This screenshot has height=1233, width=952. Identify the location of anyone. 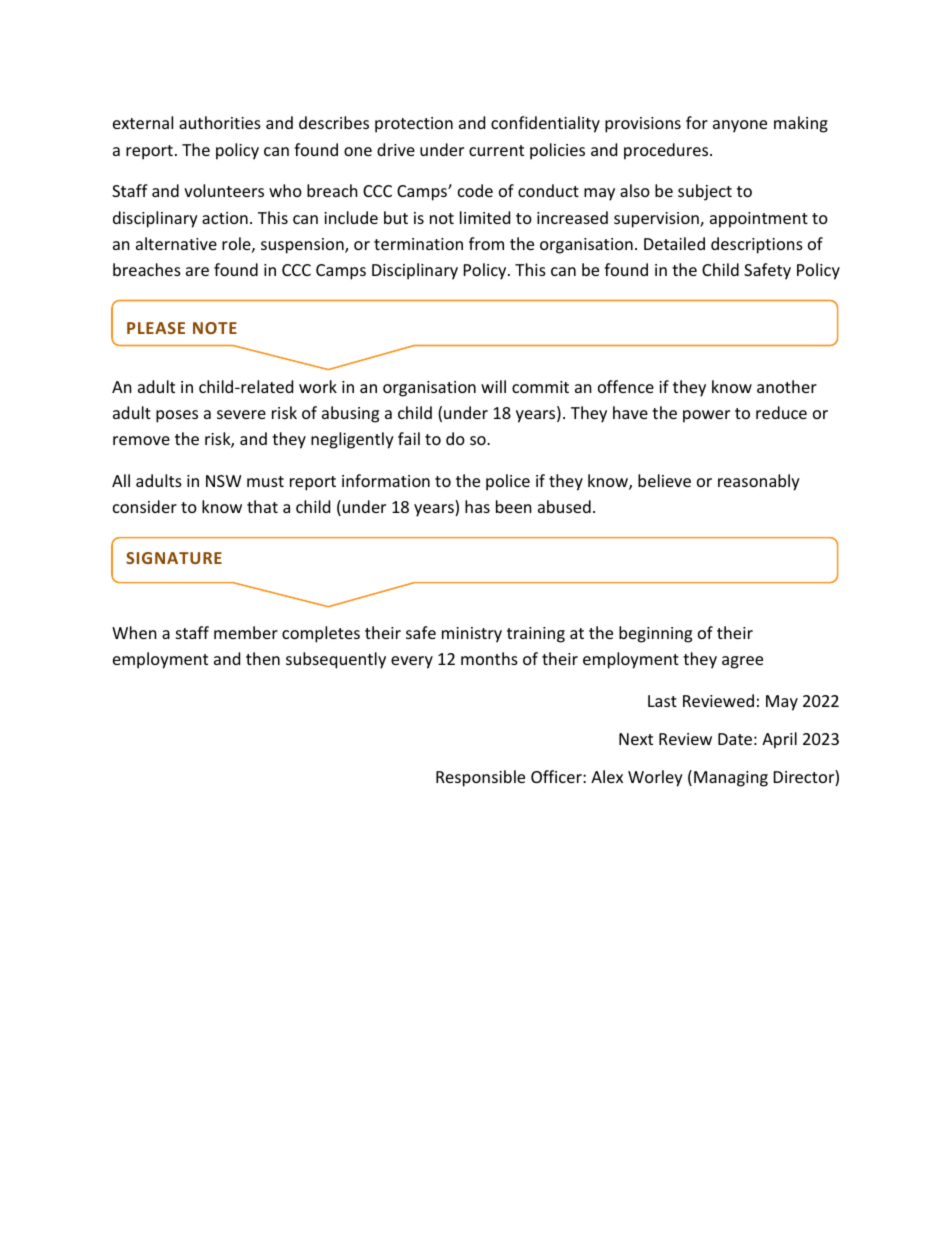
(740, 126).
